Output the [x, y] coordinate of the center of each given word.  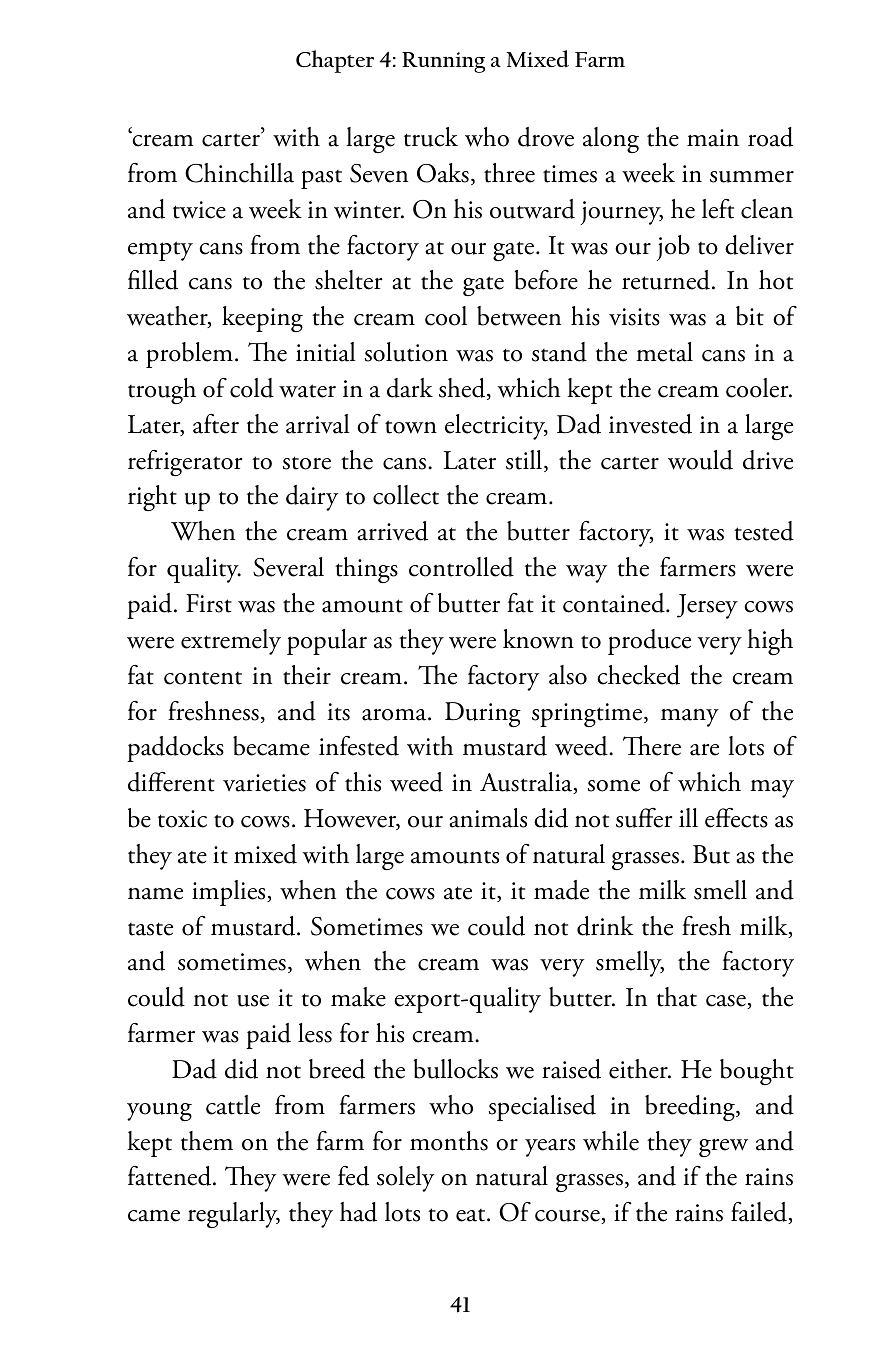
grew [723, 1148]
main [713, 138]
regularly [234, 1215]
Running [443, 62]
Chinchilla [239, 173]
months [449, 1141]
